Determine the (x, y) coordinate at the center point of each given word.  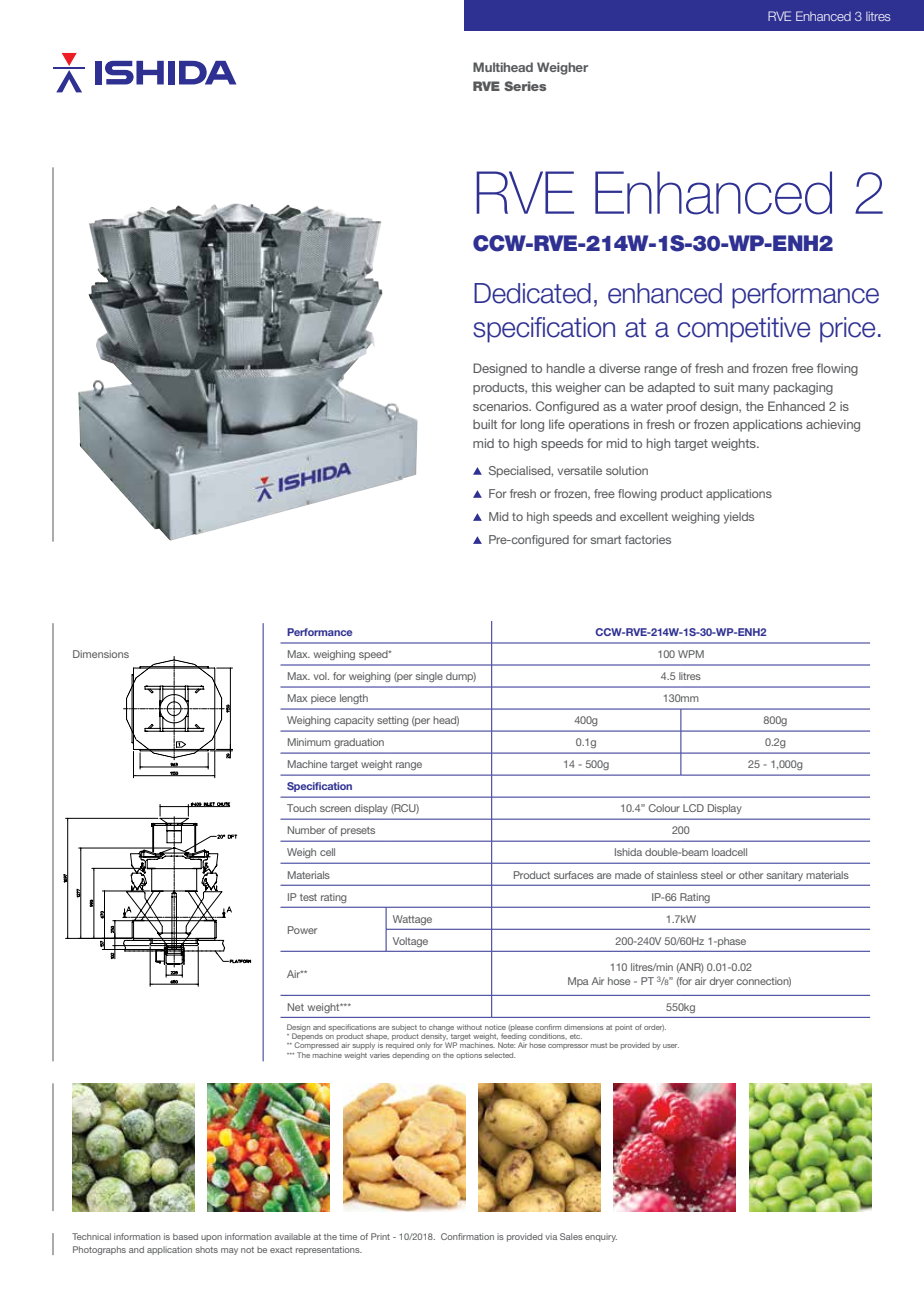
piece (323, 699)
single (429, 677)
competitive (743, 330)
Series (525, 86)
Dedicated (532, 293)
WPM (691, 654)
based (185, 1236)
